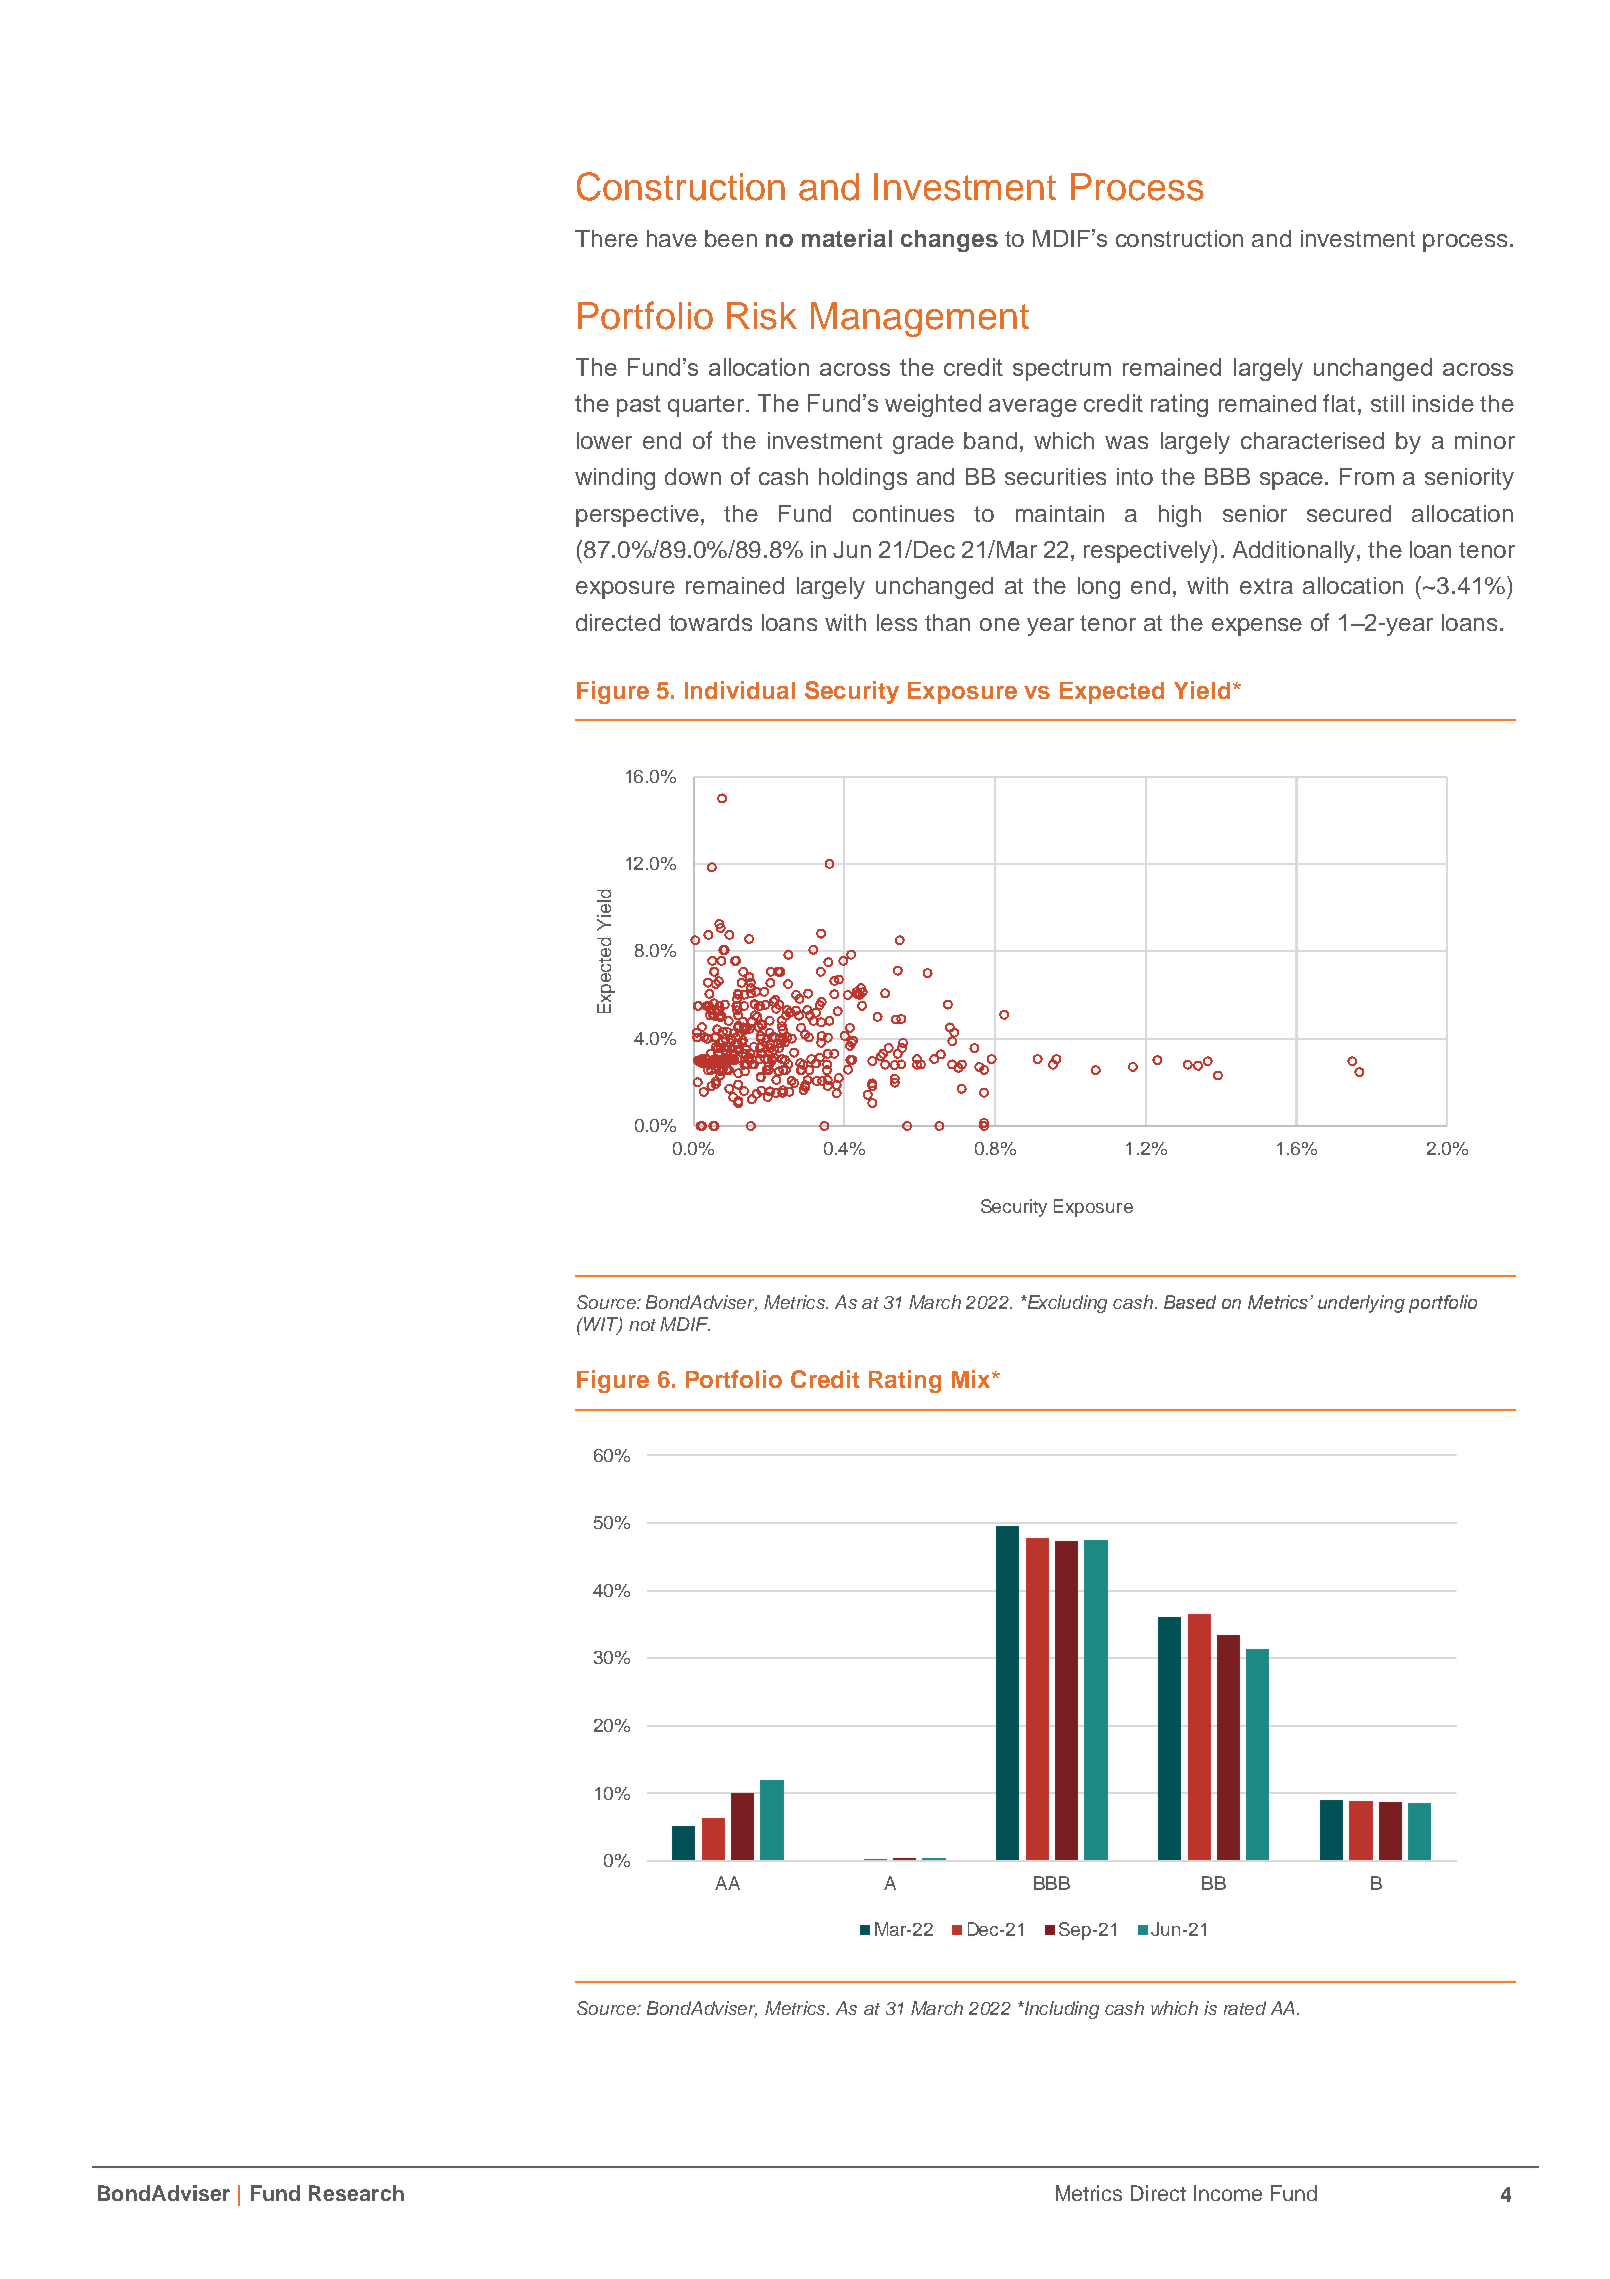  I want to click on Management, so click(920, 319).
